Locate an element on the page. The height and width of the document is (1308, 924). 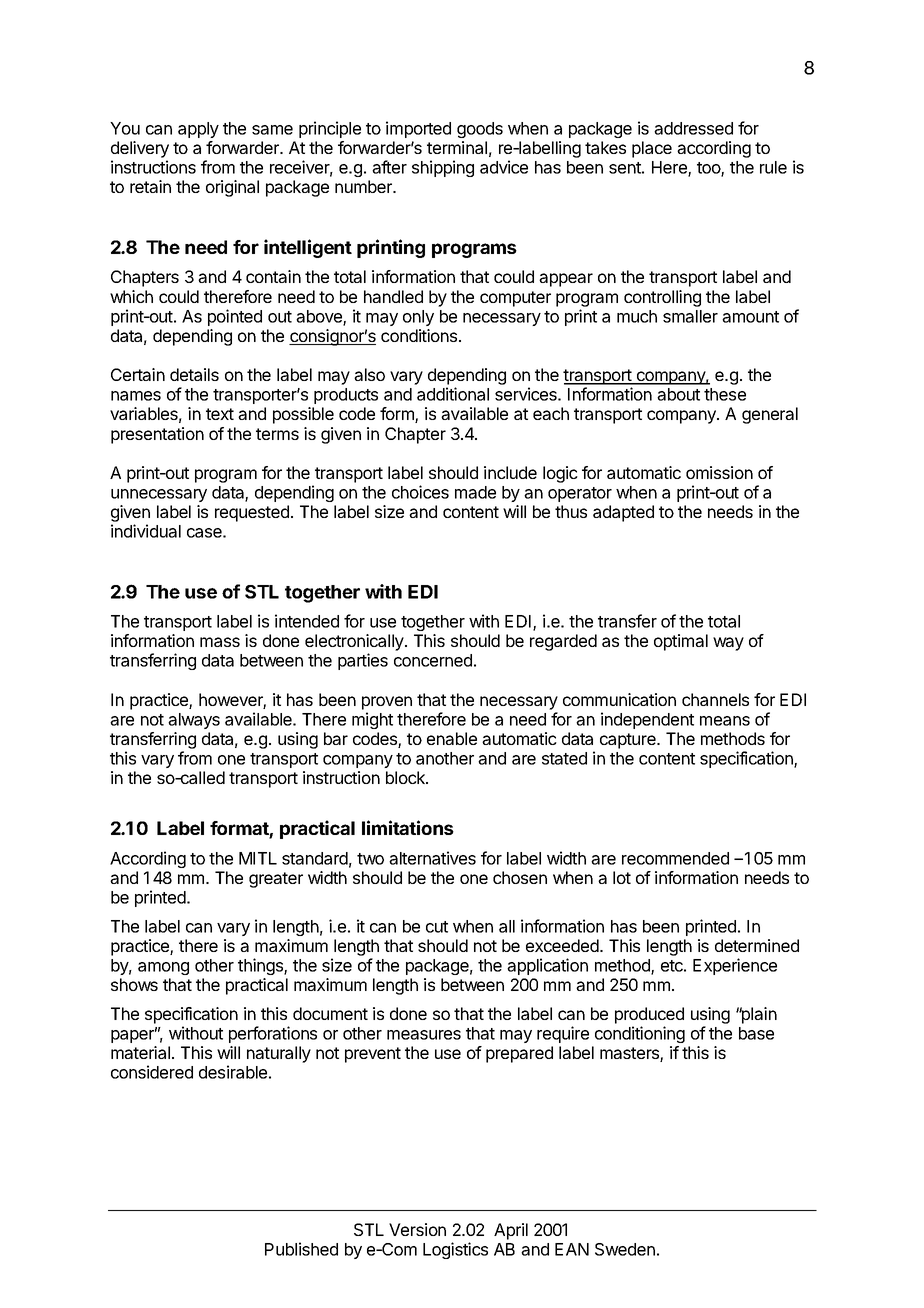
addressed is located at coordinates (693, 128).
